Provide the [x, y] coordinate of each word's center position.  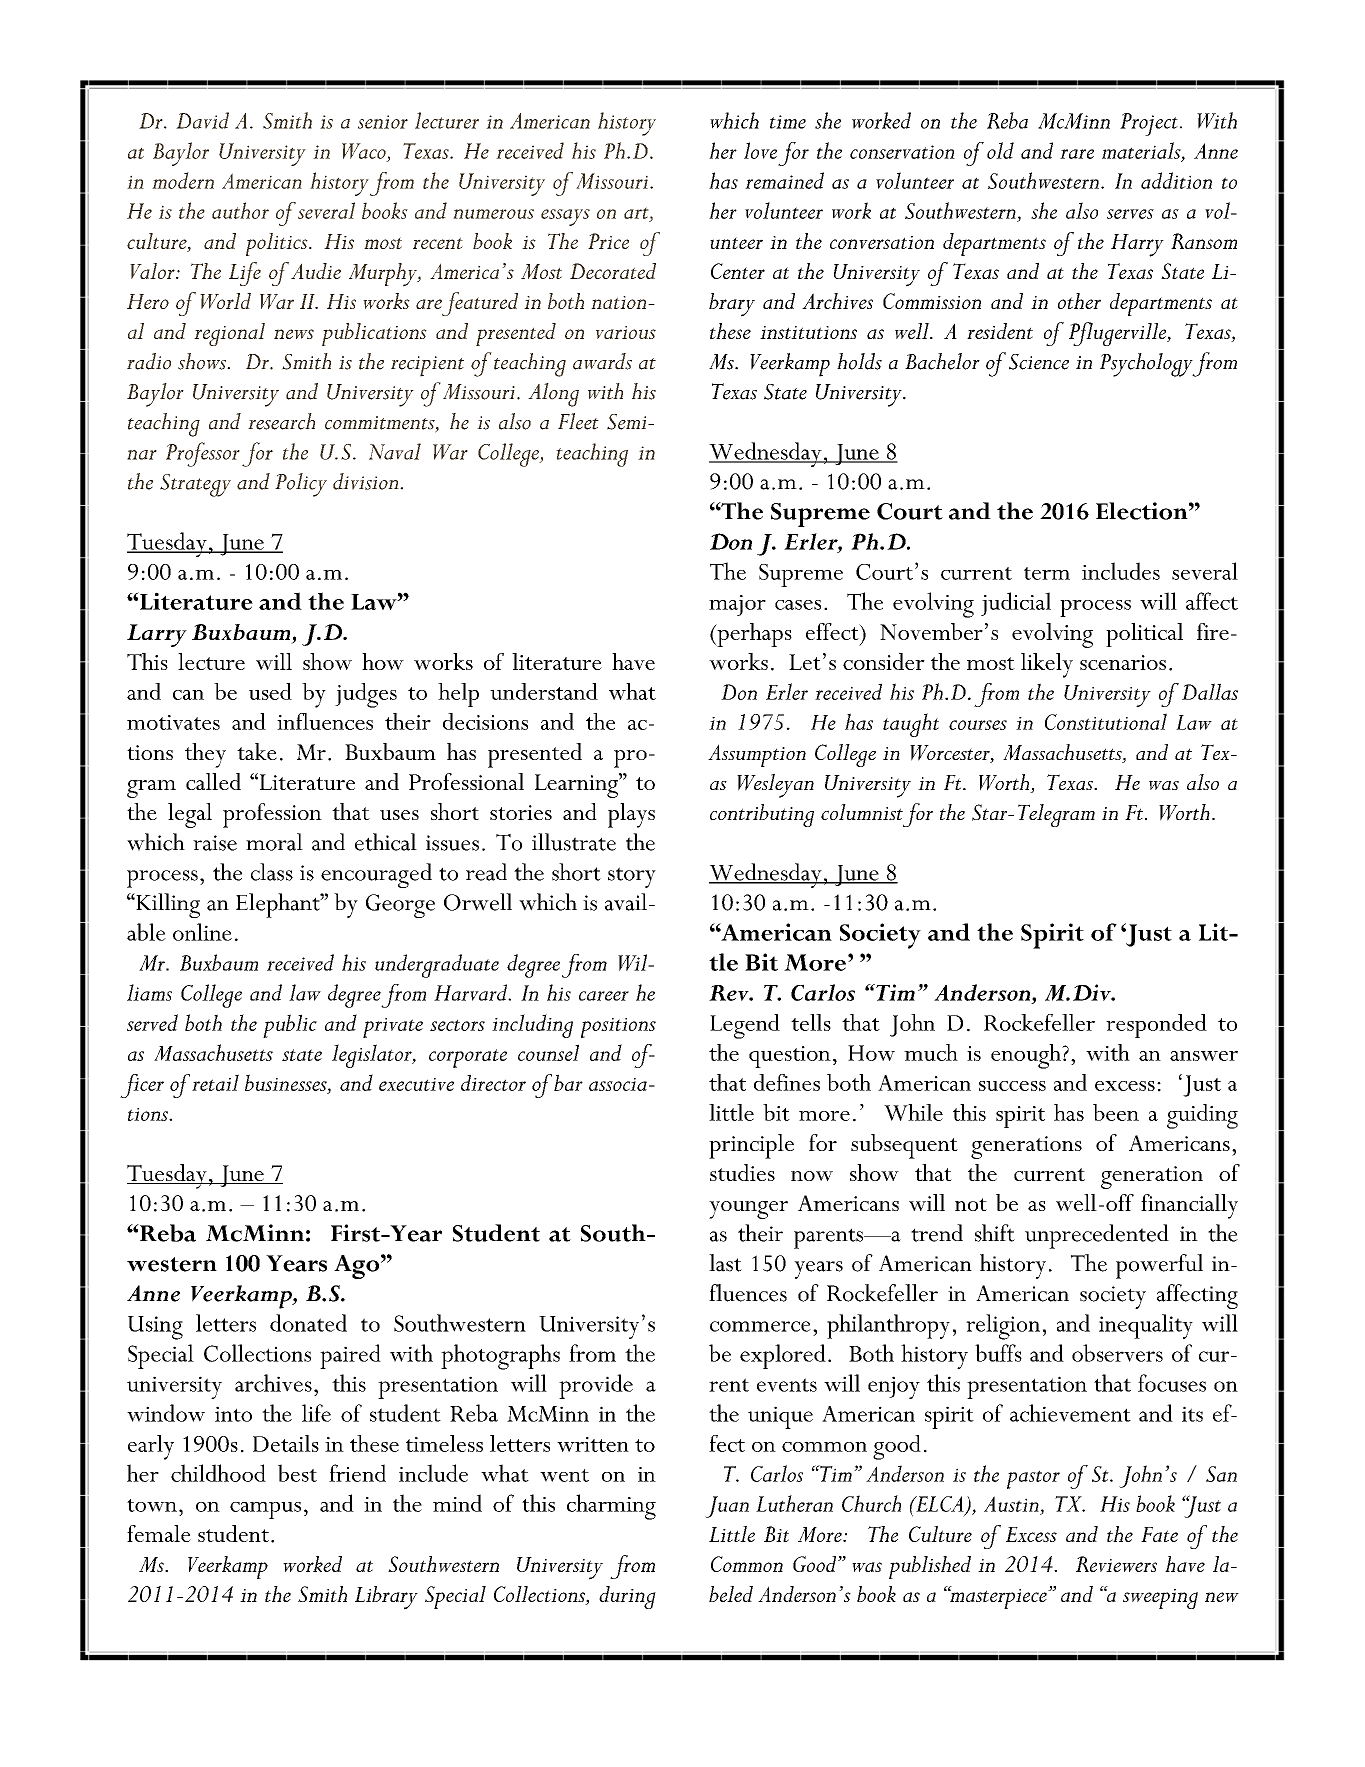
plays [631, 815]
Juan [727, 1507]
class [272, 872]
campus [265, 1510]
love [760, 150]
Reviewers [1116, 1564]
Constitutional [1106, 721]
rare [1077, 154]
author [240, 210]
